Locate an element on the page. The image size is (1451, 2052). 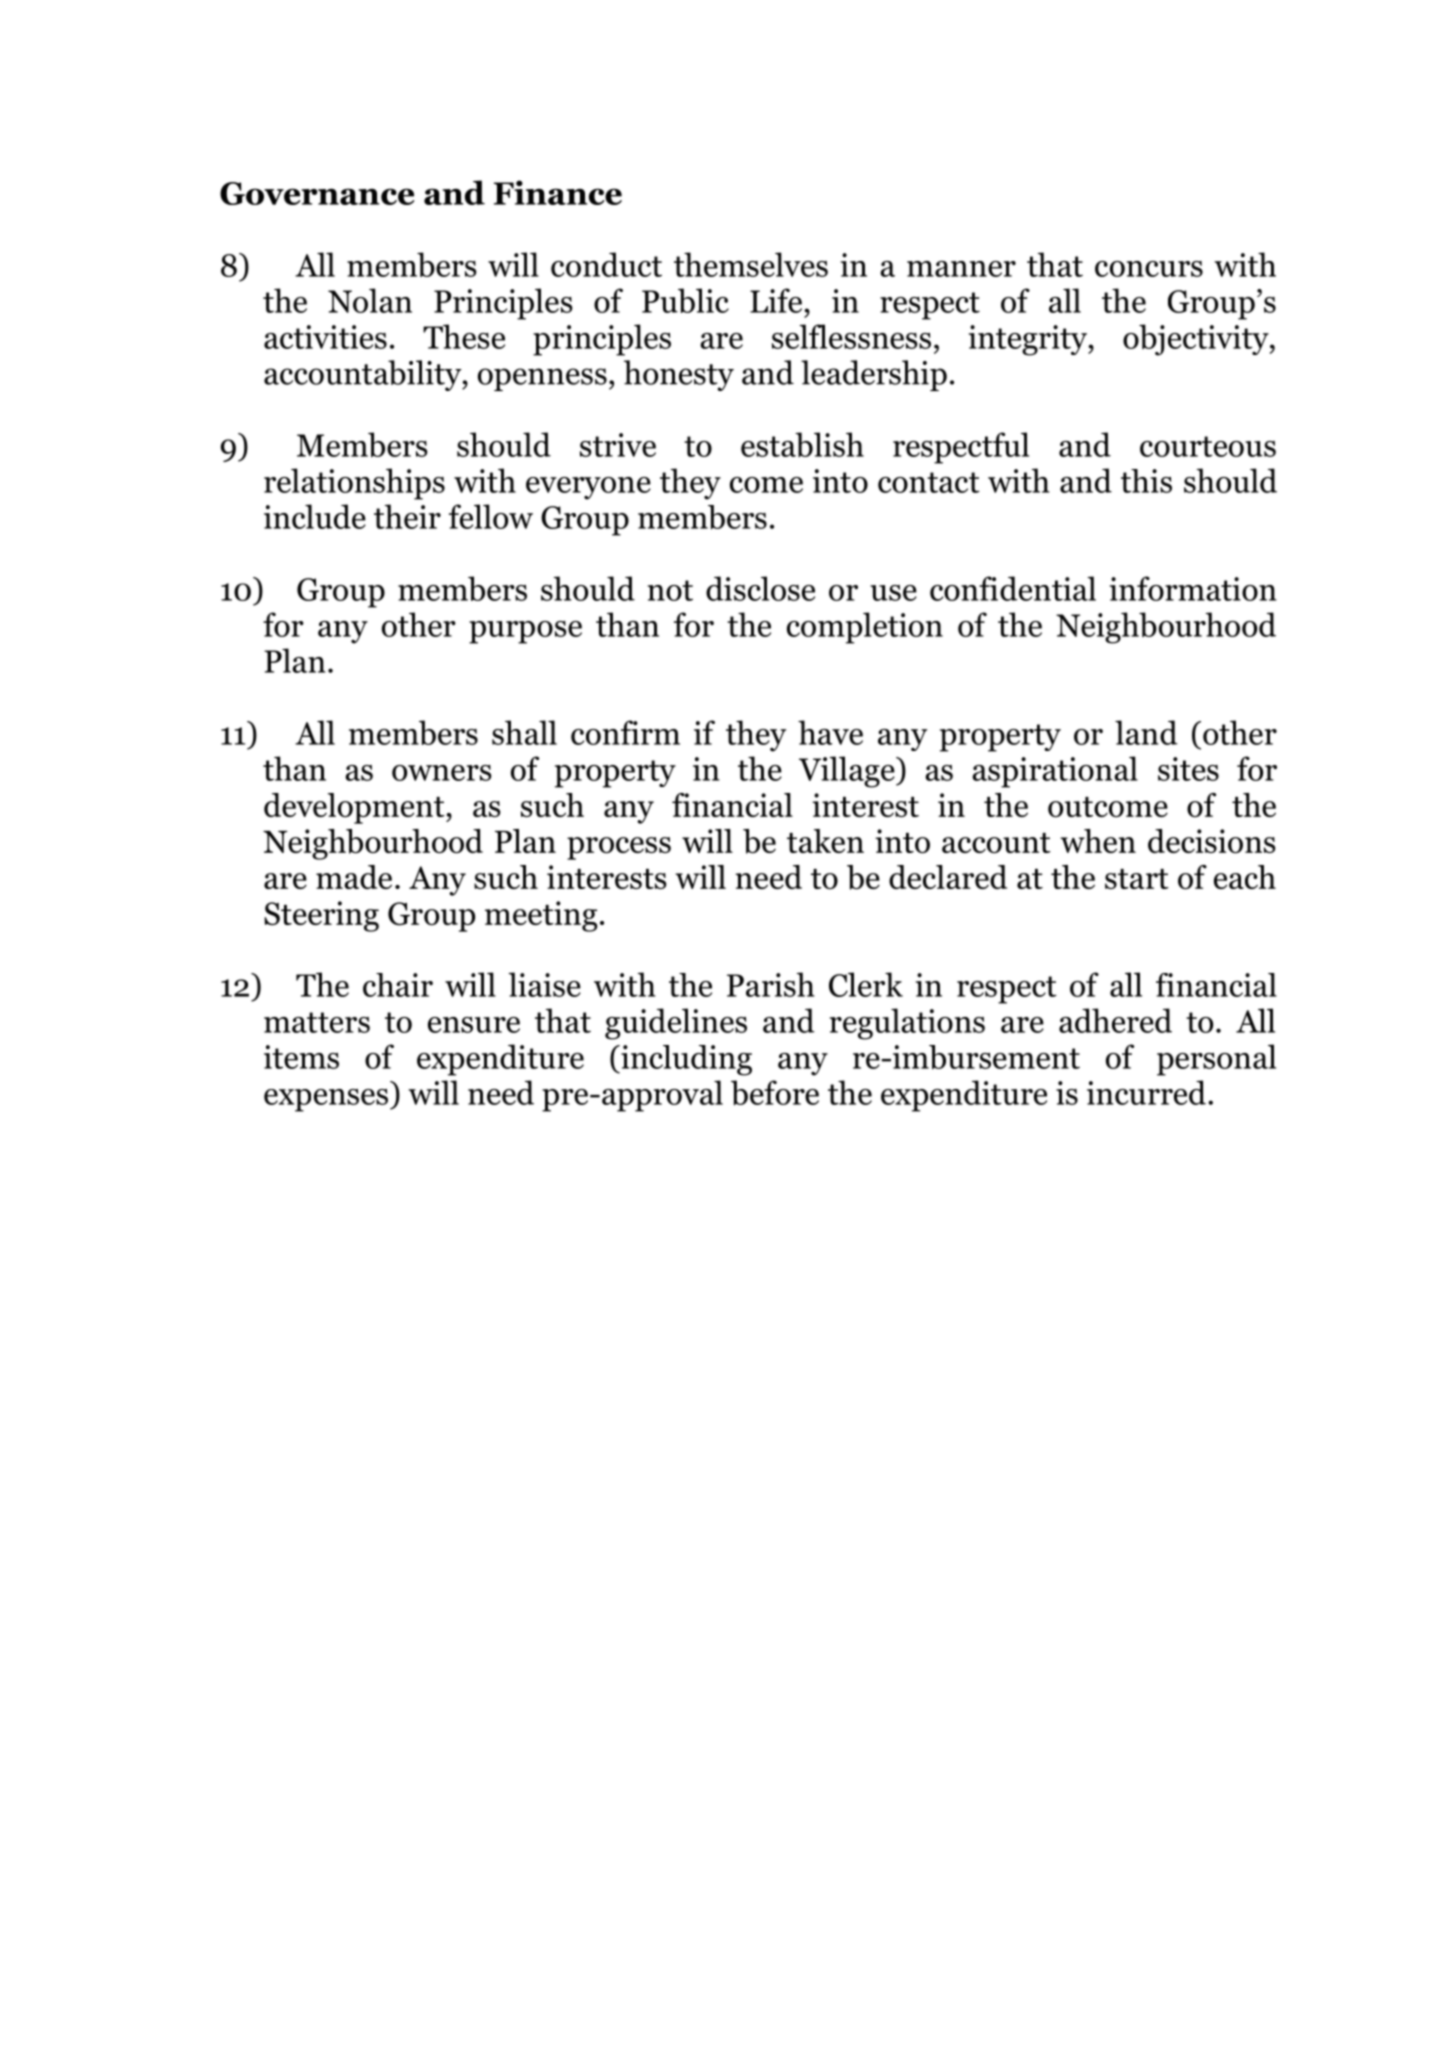
before is located at coordinates (775, 1093).
